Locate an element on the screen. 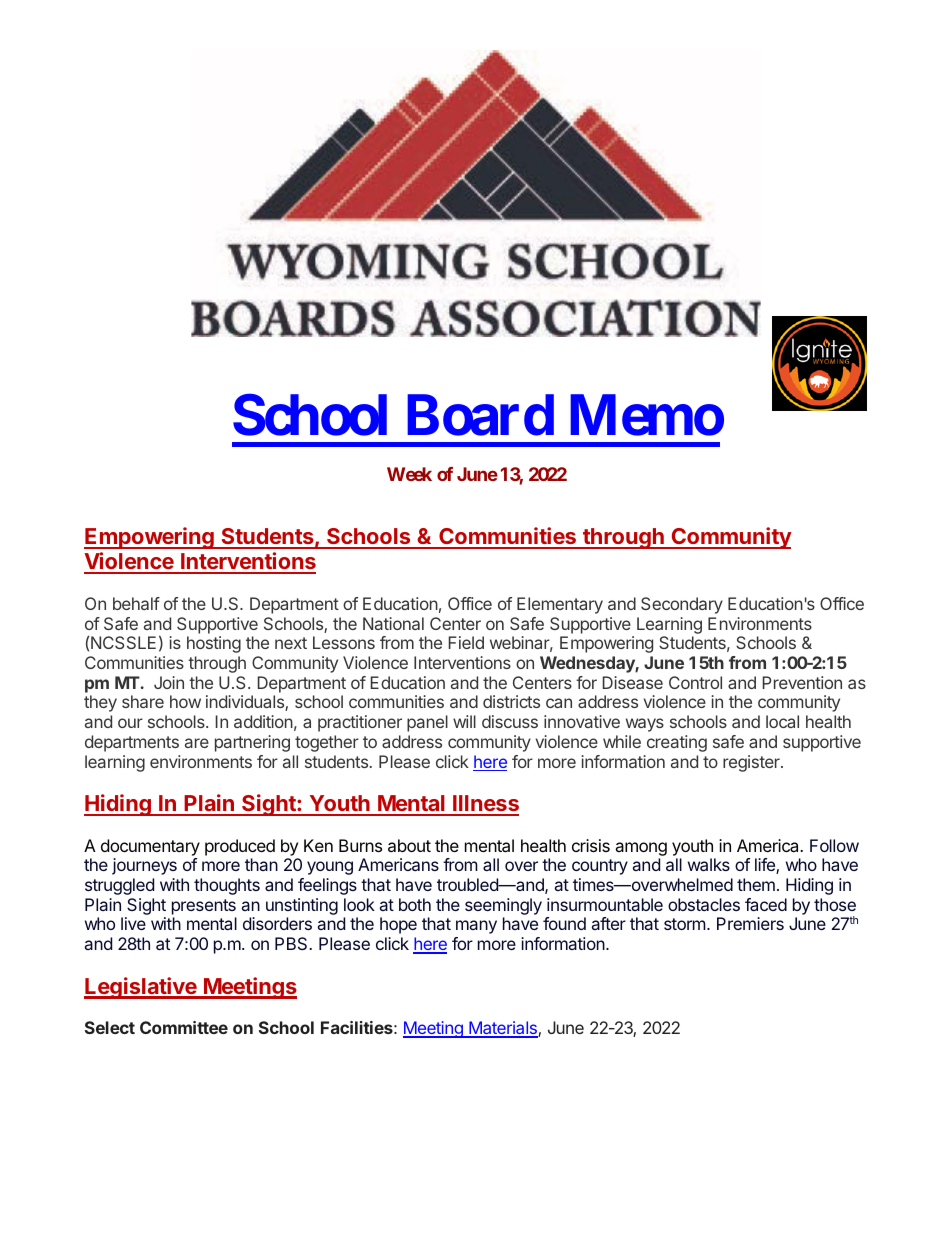  Week is located at coordinates (409, 474).
